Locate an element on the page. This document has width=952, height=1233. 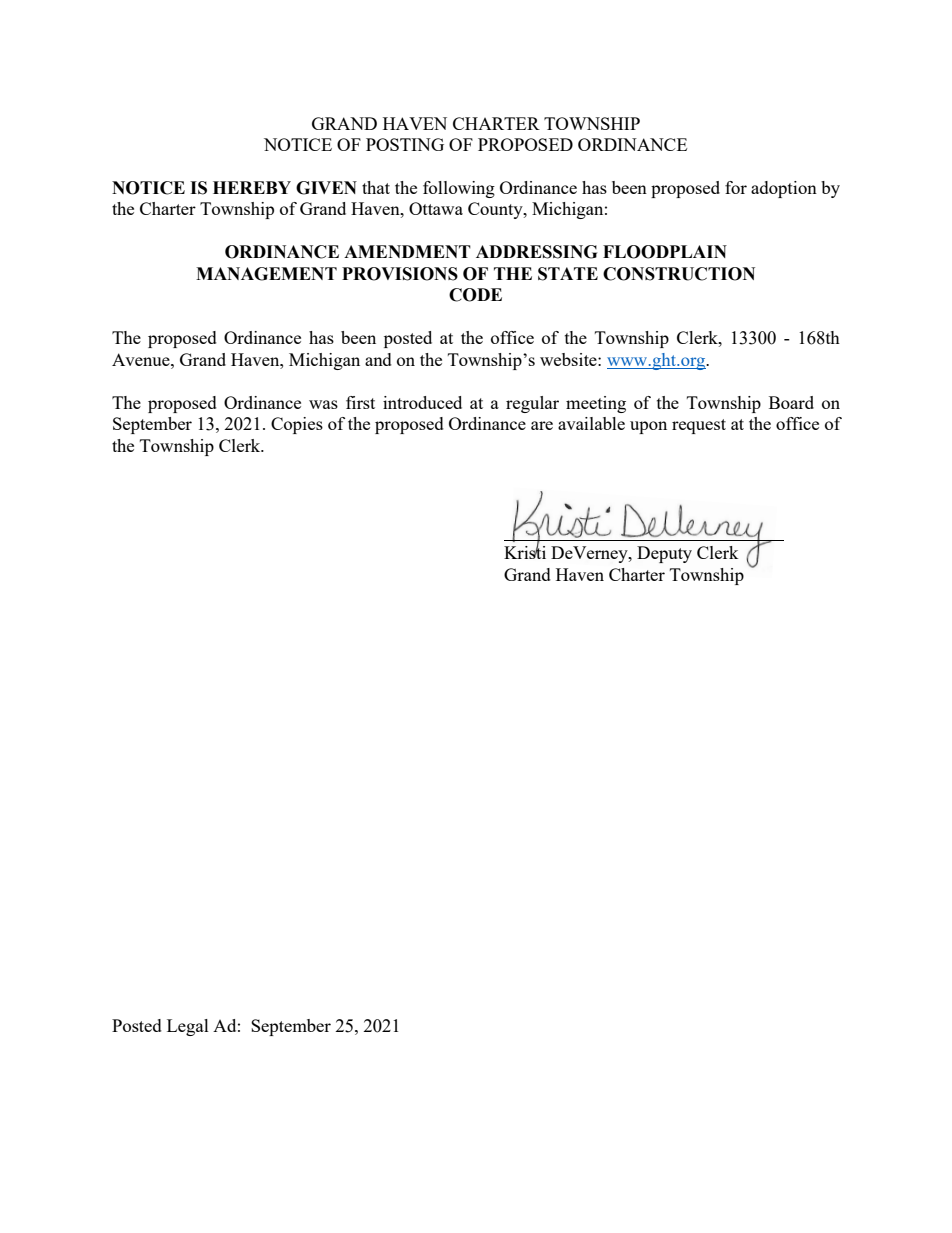
Deputy is located at coordinates (664, 554).
